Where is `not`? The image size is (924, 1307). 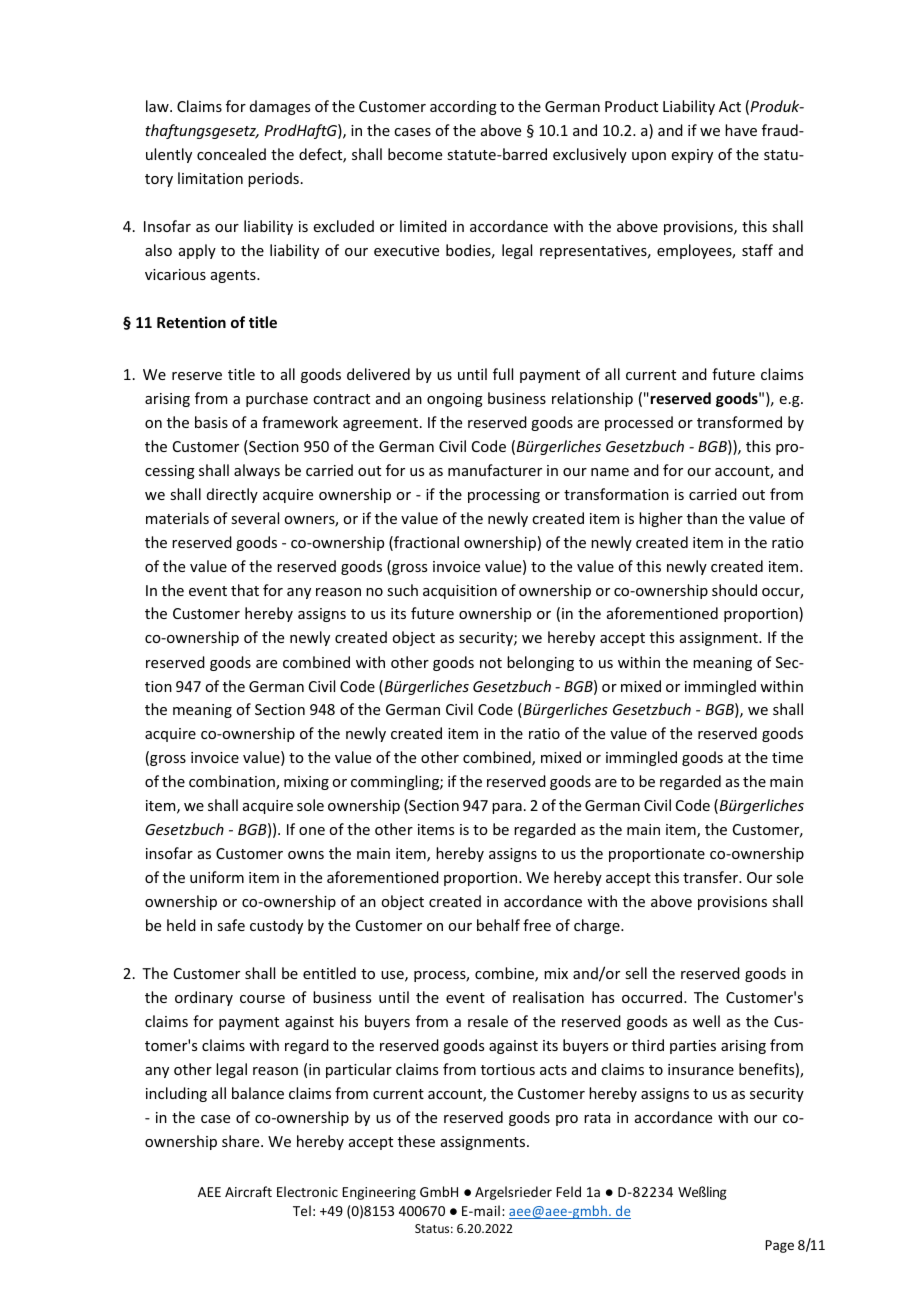
not is located at coordinates (491, 663).
